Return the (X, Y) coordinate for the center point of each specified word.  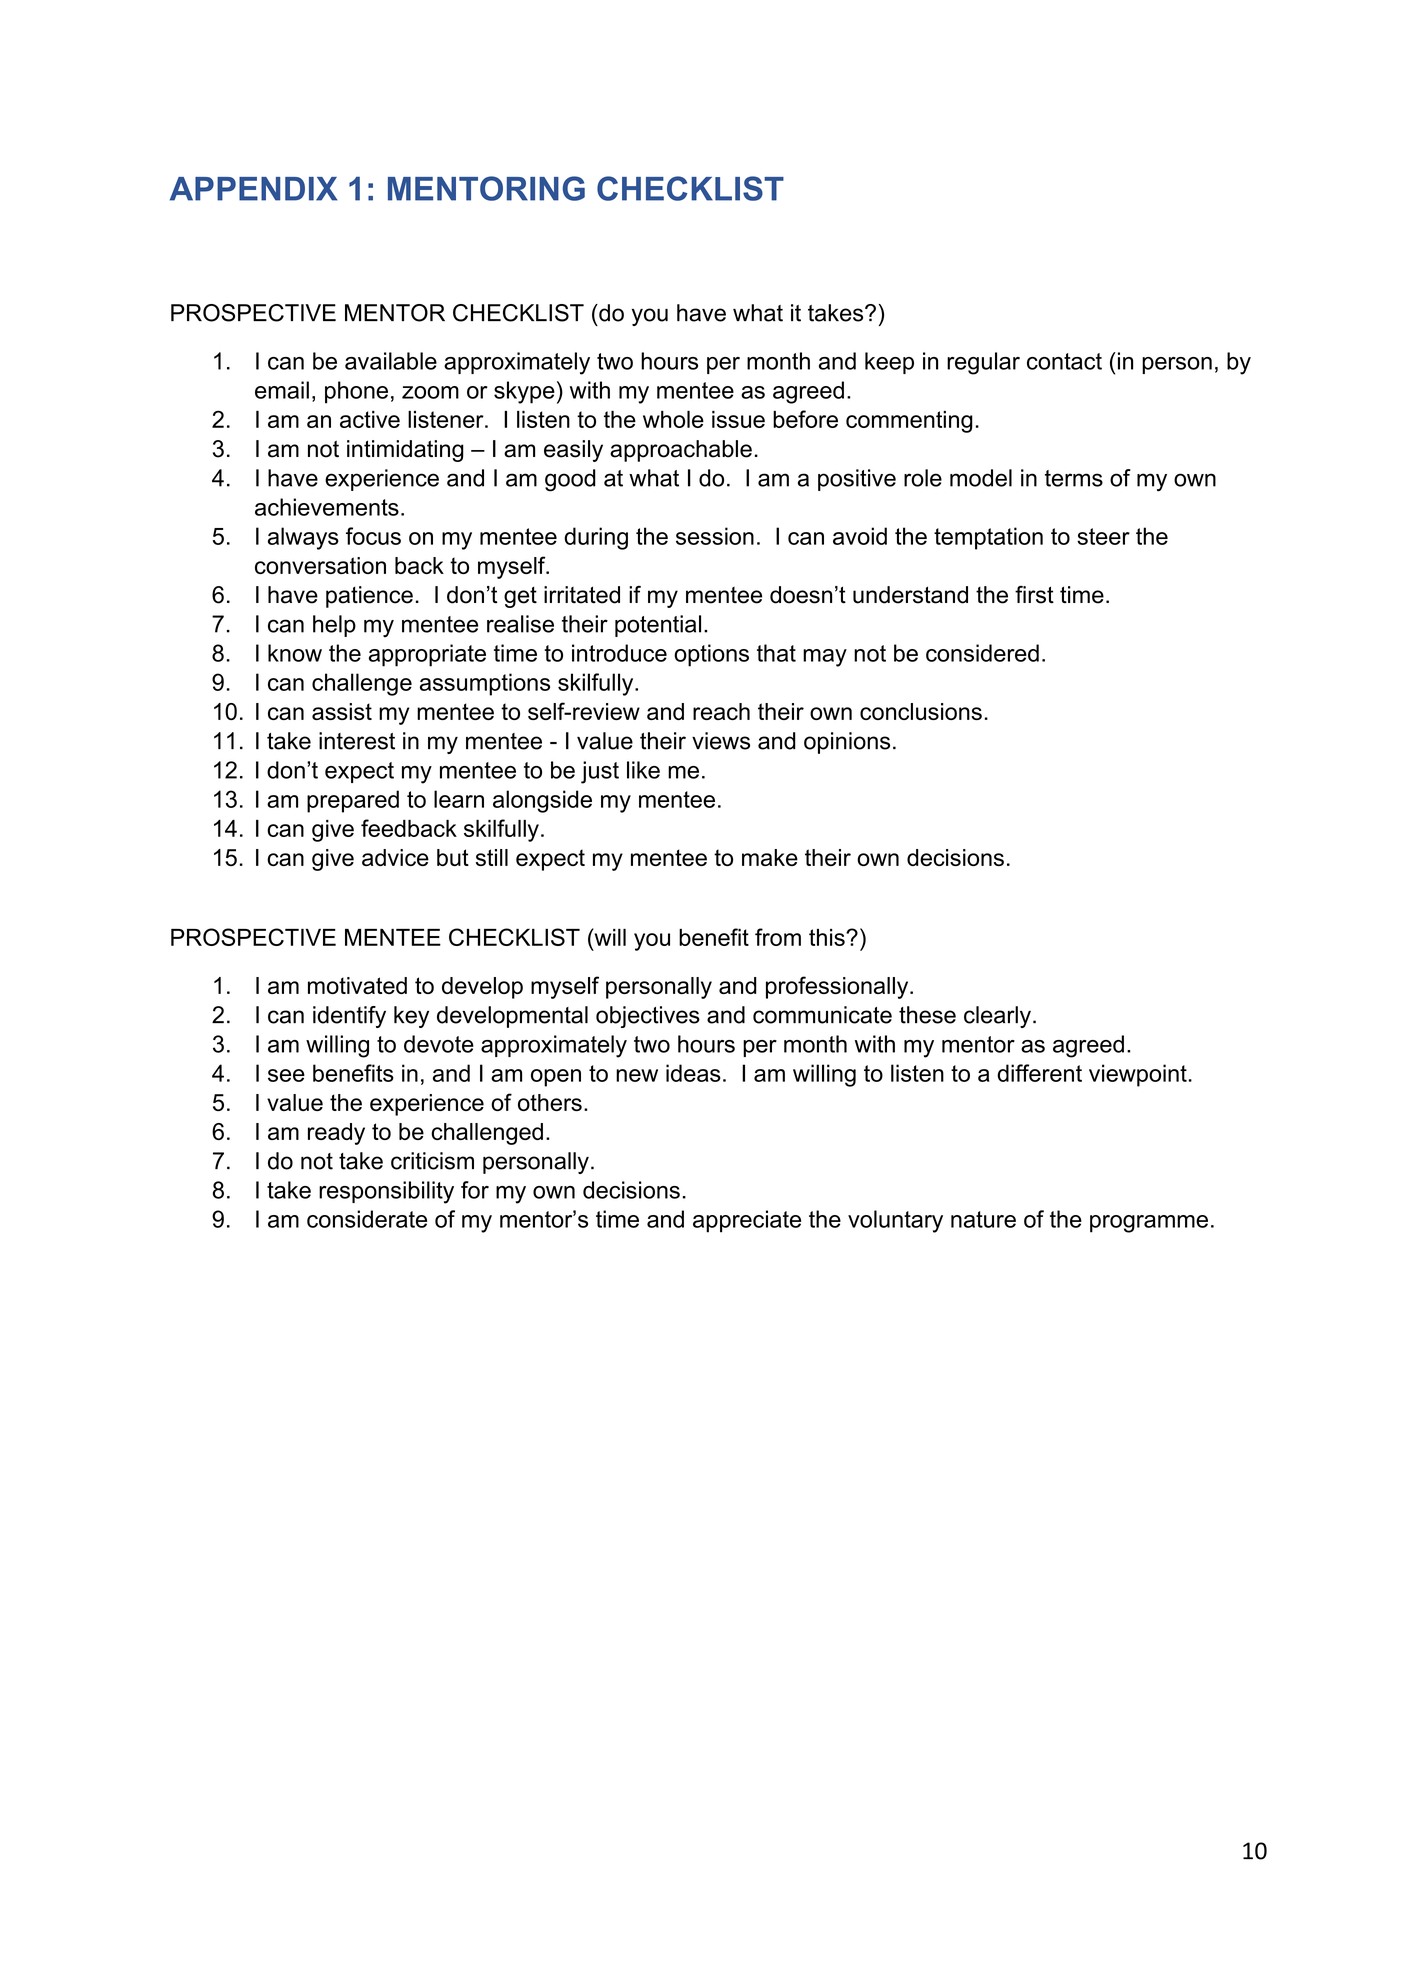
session (715, 536)
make (770, 857)
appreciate (747, 1221)
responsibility (386, 1192)
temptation (988, 538)
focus (373, 536)
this (828, 937)
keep (889, 363)
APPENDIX (253, 189)
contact (1064, 361)
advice (395, 857)
